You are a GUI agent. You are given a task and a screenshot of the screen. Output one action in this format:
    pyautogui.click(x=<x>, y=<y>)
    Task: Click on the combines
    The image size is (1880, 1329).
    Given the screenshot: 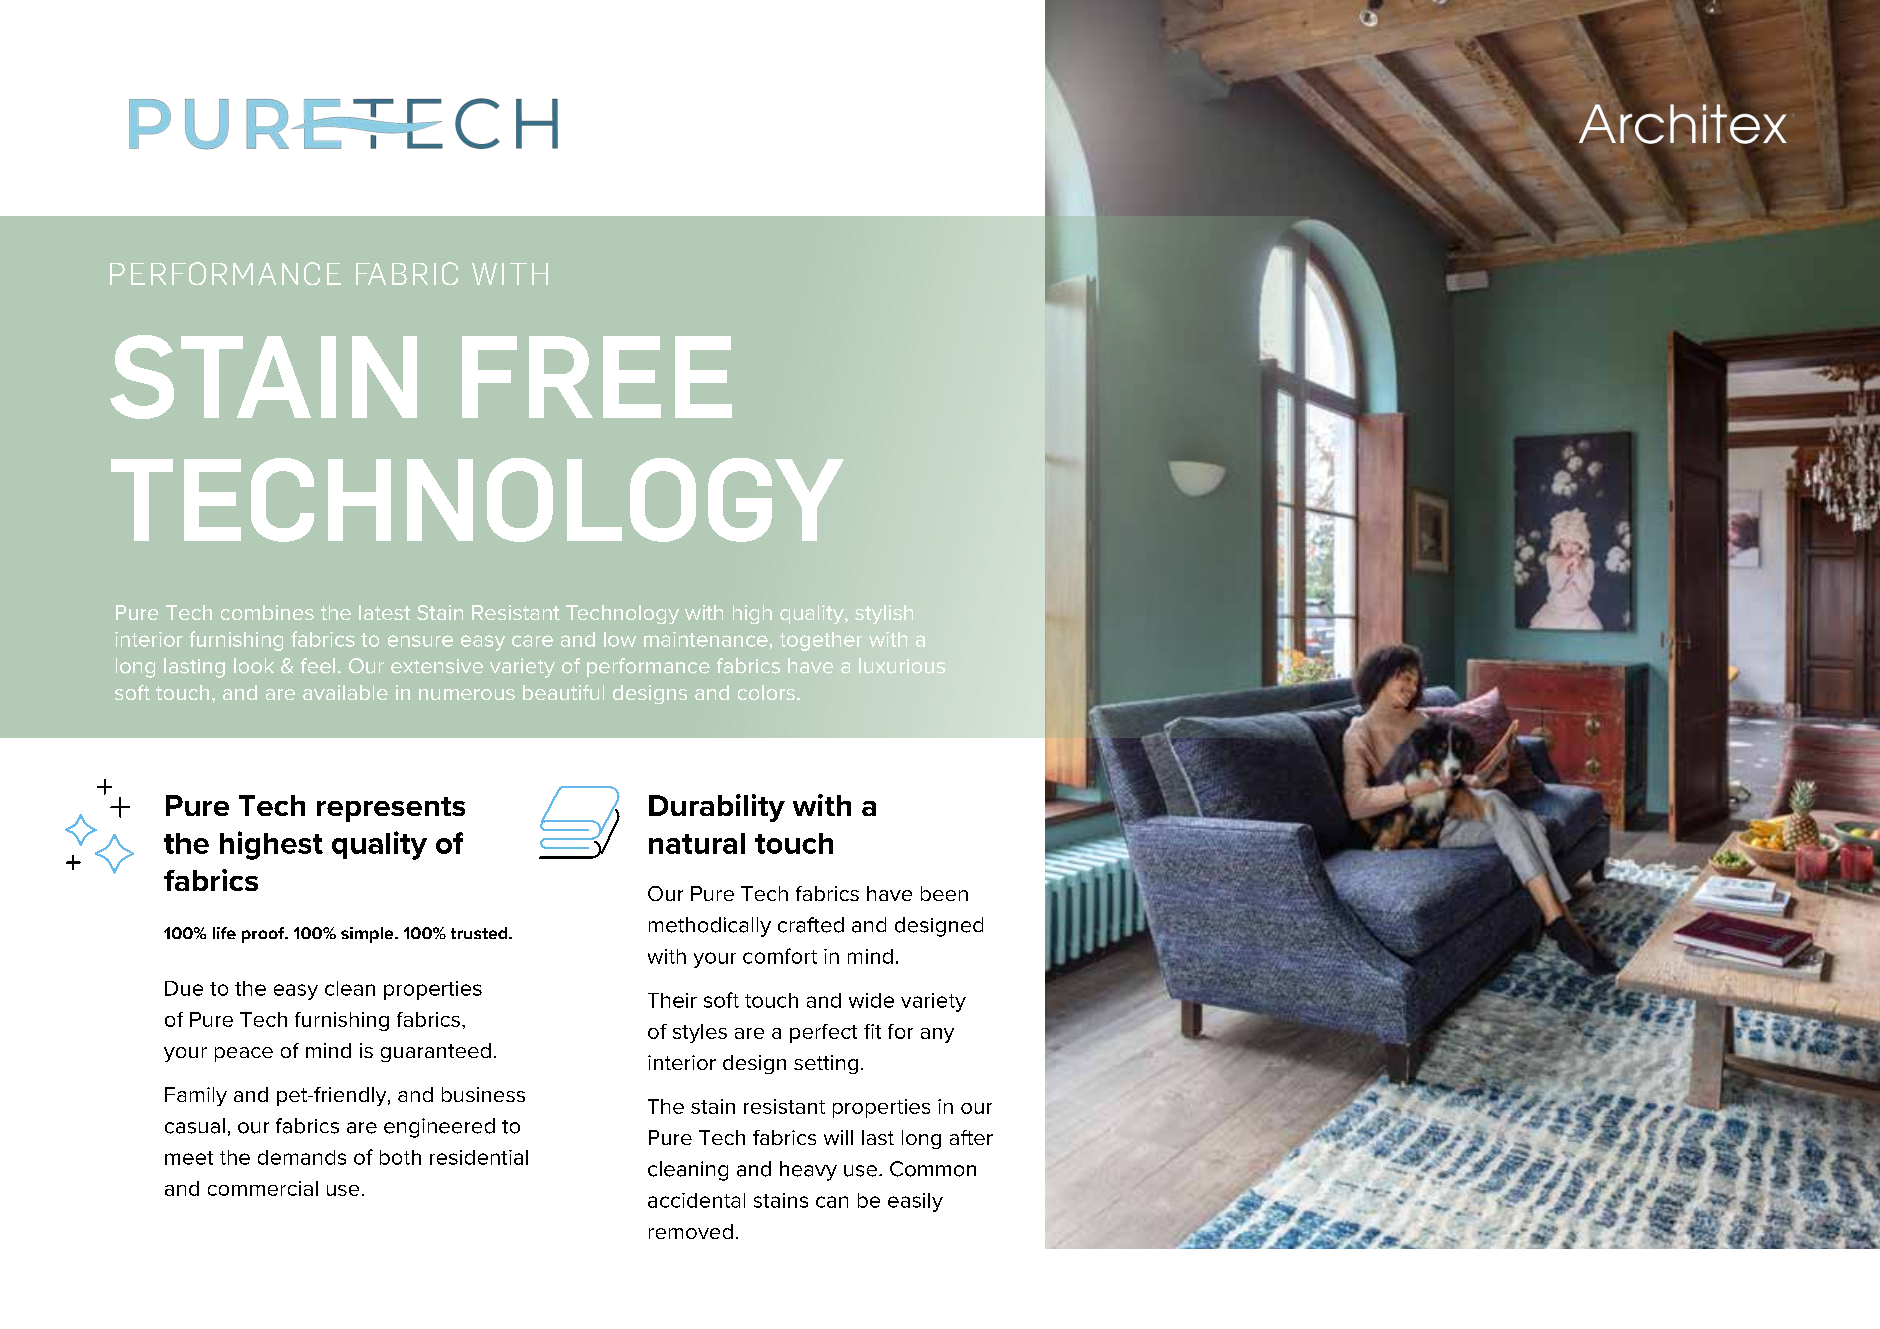 What is the action you would take?
    pyautogui.click(x=267, y=612)
